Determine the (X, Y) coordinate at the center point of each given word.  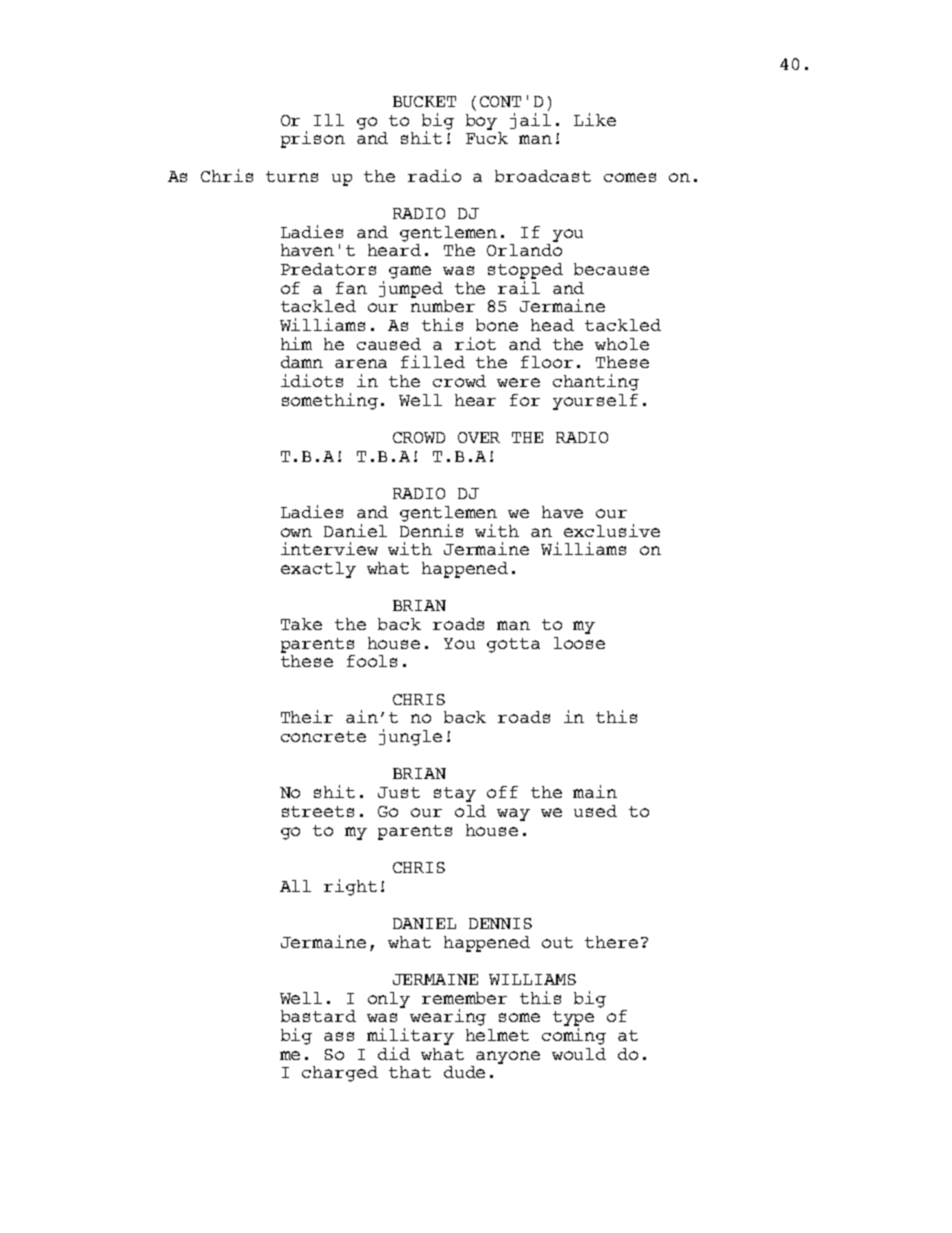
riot (475, 343)
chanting (596, 382)
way (513, 814)
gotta (513, 645)
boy (481, 122)
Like (595, 119)
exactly (318, 570)
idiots (312, 380)
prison (313, 139)
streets (318, 811)
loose (579, 643)
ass (339, 1036)
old (470, 811)
